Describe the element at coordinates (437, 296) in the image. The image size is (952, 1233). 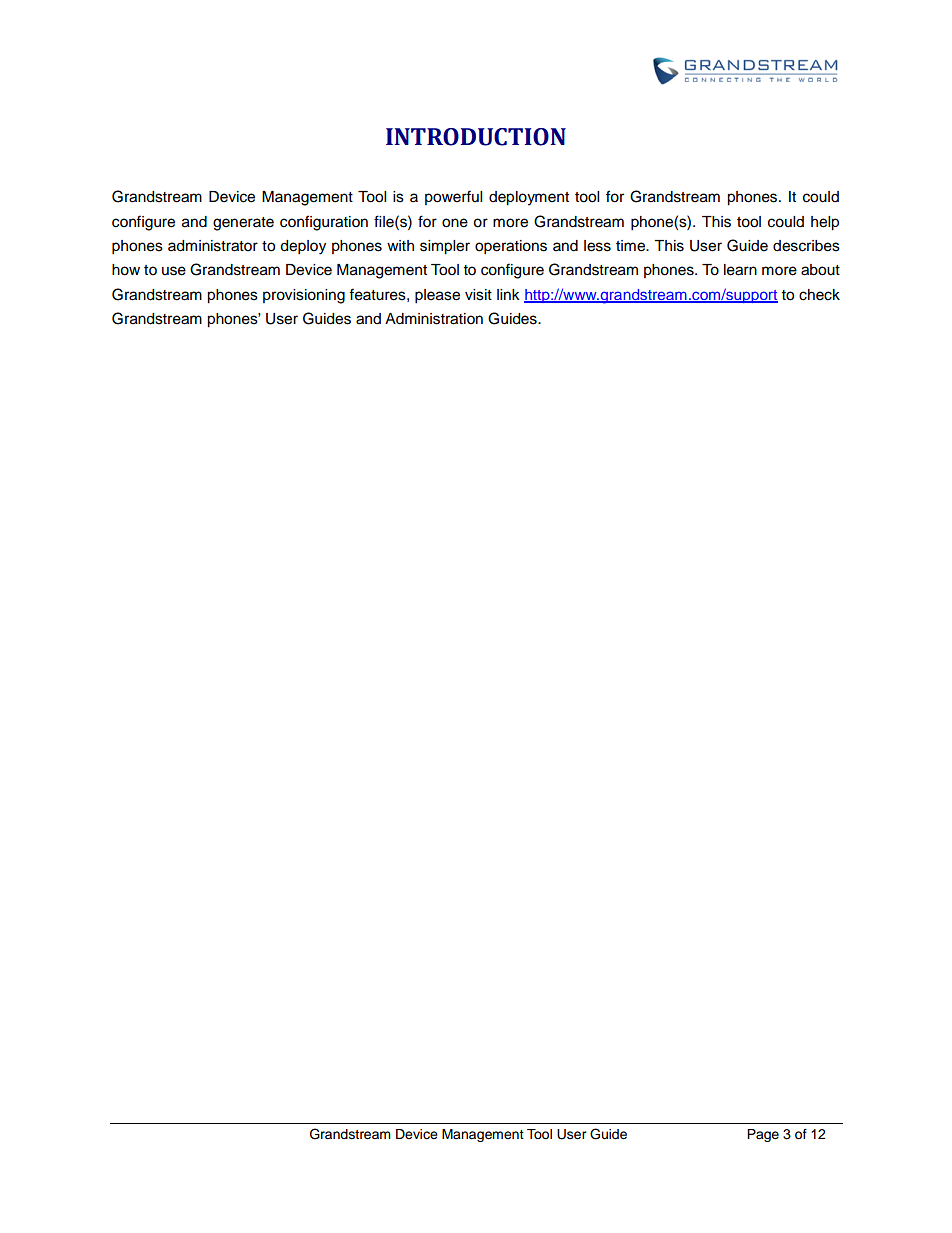
I see `please` at that location.
